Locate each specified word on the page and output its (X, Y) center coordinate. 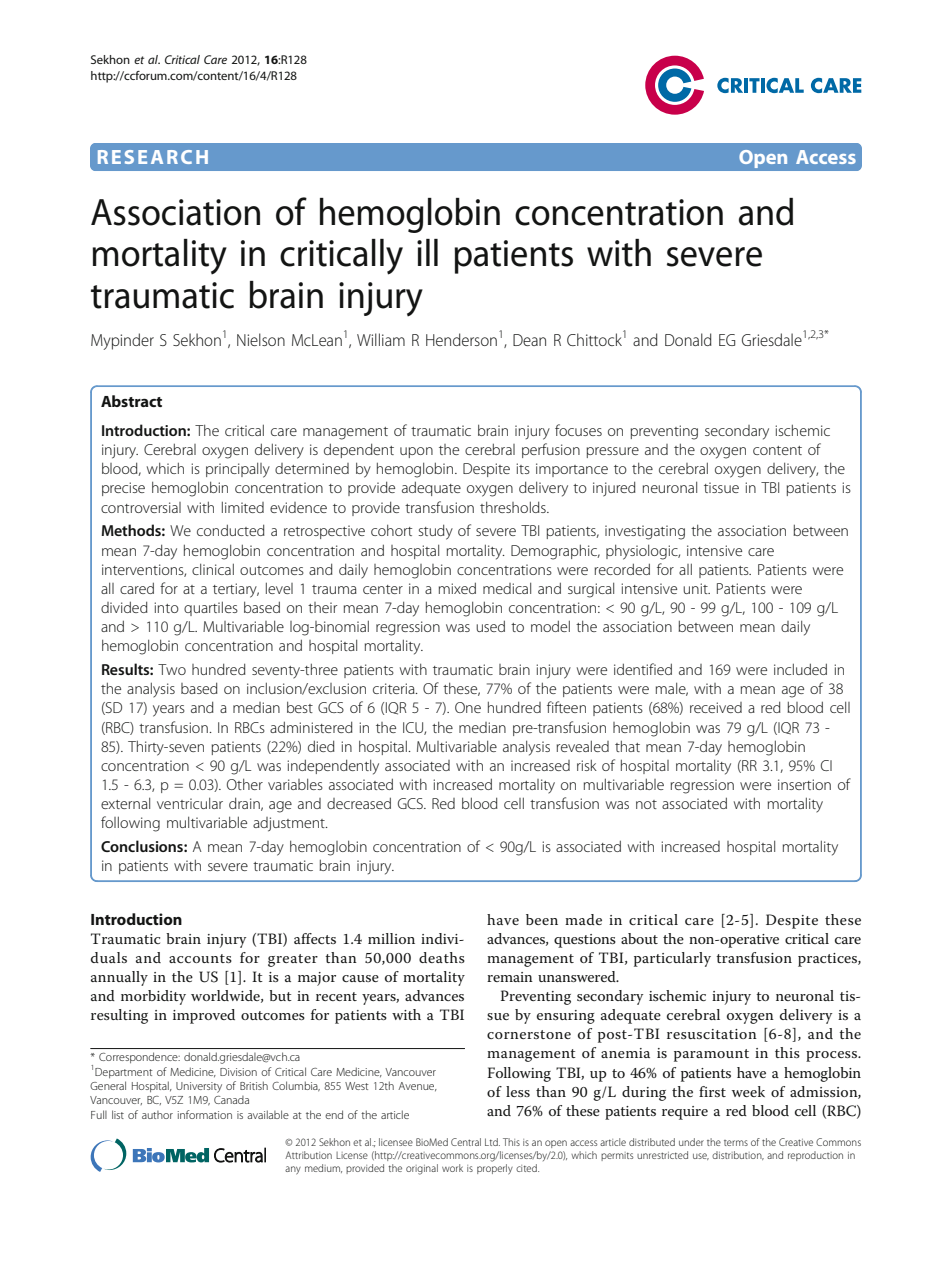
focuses (578, 430)
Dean (529, 340)
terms (736, 1143)
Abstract (131, 401)
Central (466, 1142)
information (205, 1114)
